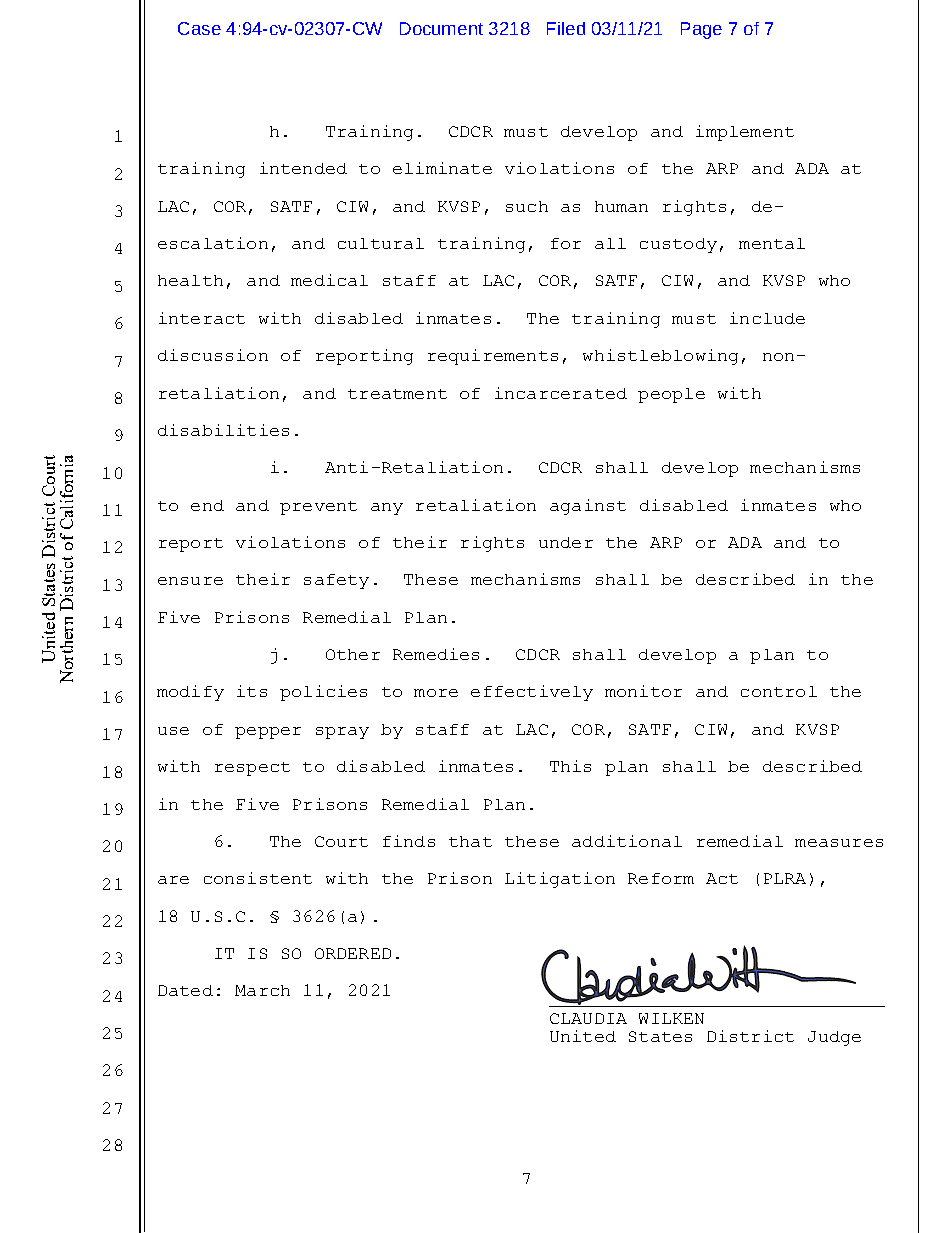 This image has width=952, height=1233. Describe the element at coordinates (252, 769) in the image. I see `respect` at that location.
